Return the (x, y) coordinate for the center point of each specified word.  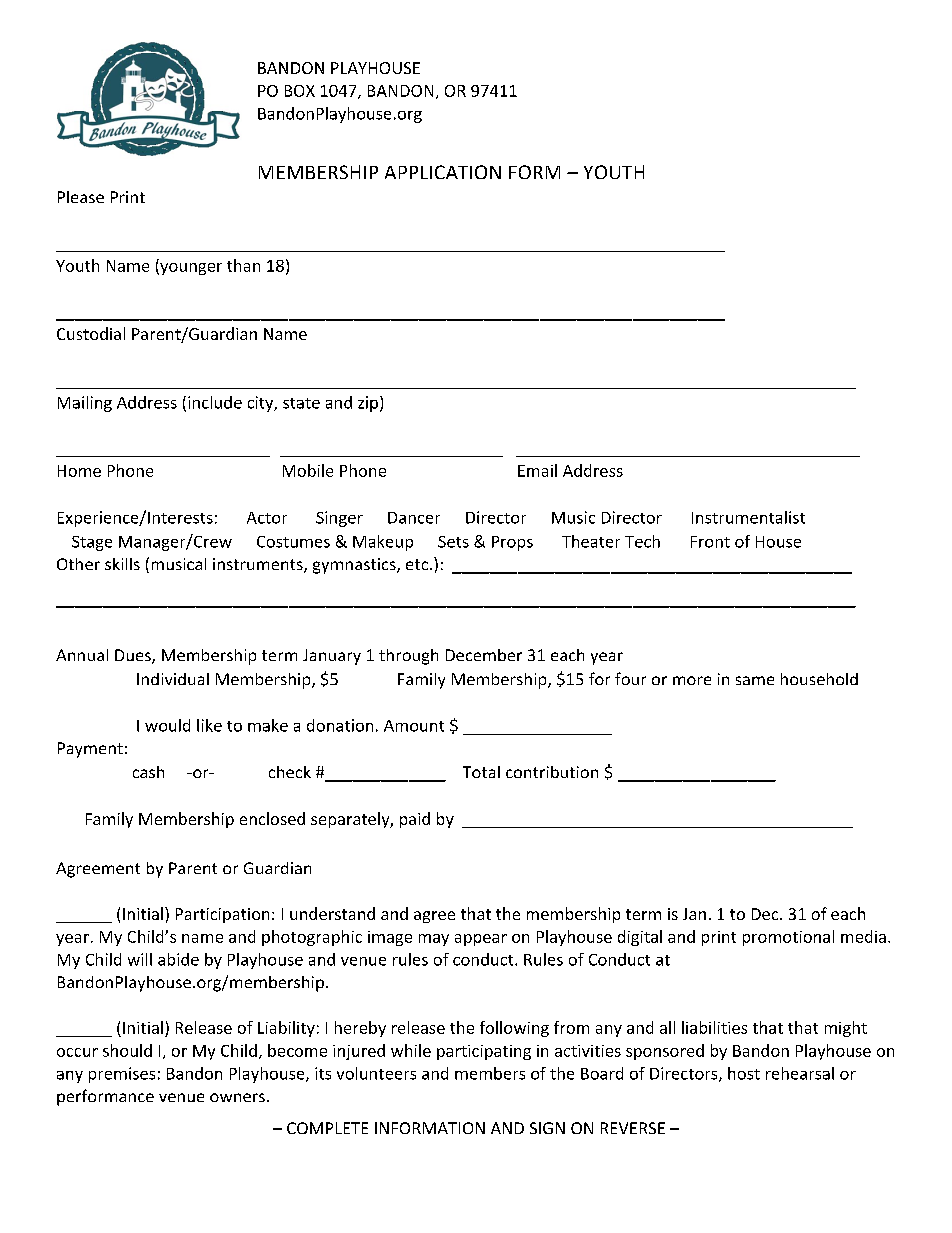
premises (122, 1075)
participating (484, 1052)
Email (537, 470)
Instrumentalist (748, 517)
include (215, 402)
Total (481, 772)
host (744, 1073)
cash (148, 772)
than (243, 265)
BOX (300, 91)
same (755, 680)
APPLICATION (443, 172)
